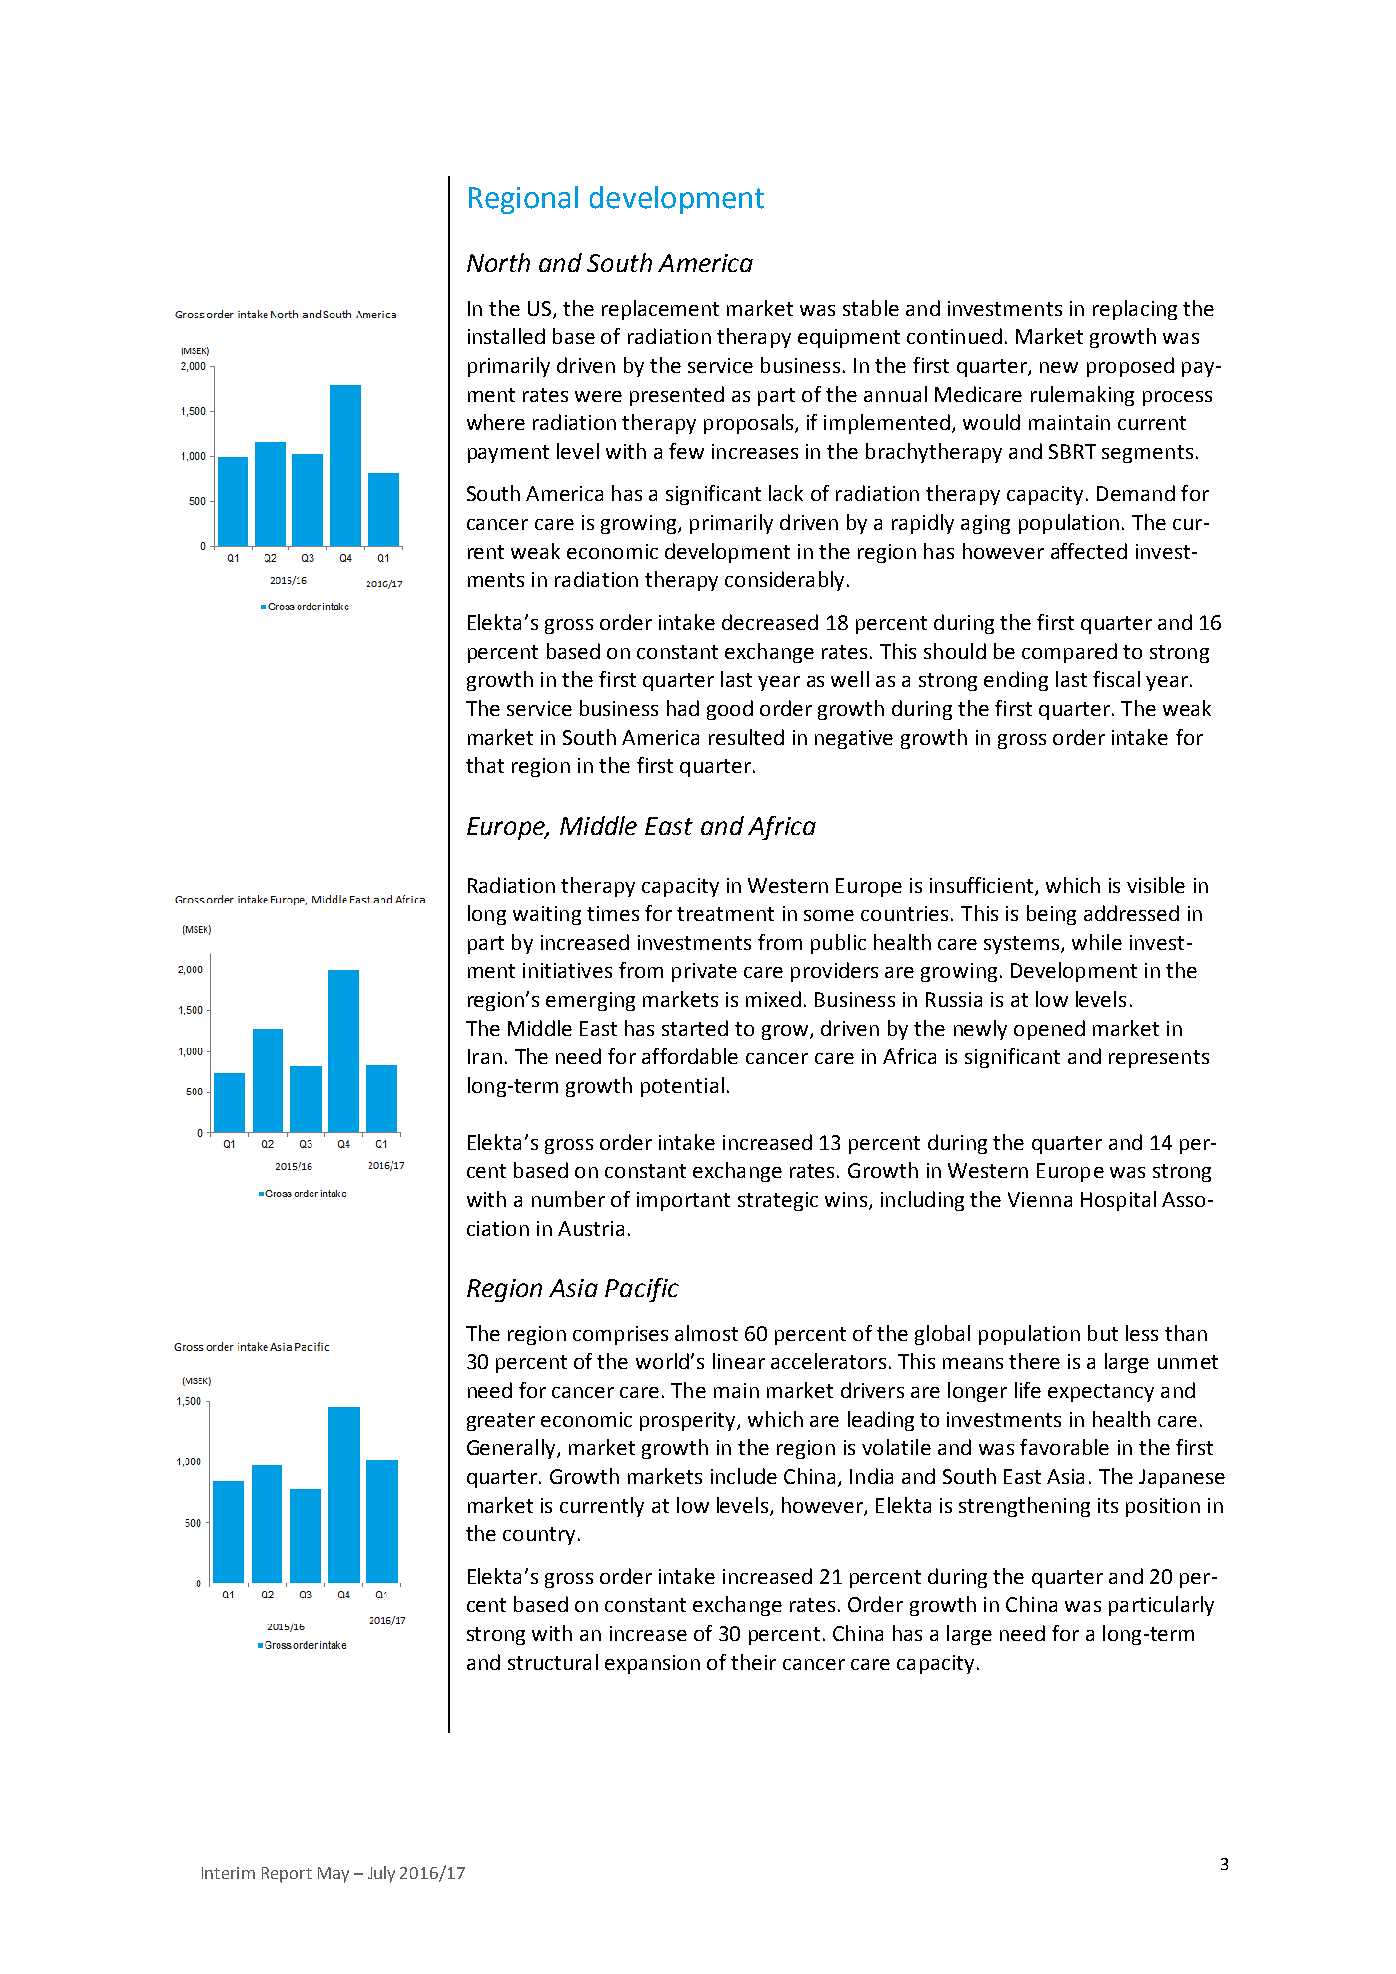 This image has height=1974, width=1396. What do you see at coordinates (706, 1333) in the image?
I see `almost` at bounding box center [706, 1333].
